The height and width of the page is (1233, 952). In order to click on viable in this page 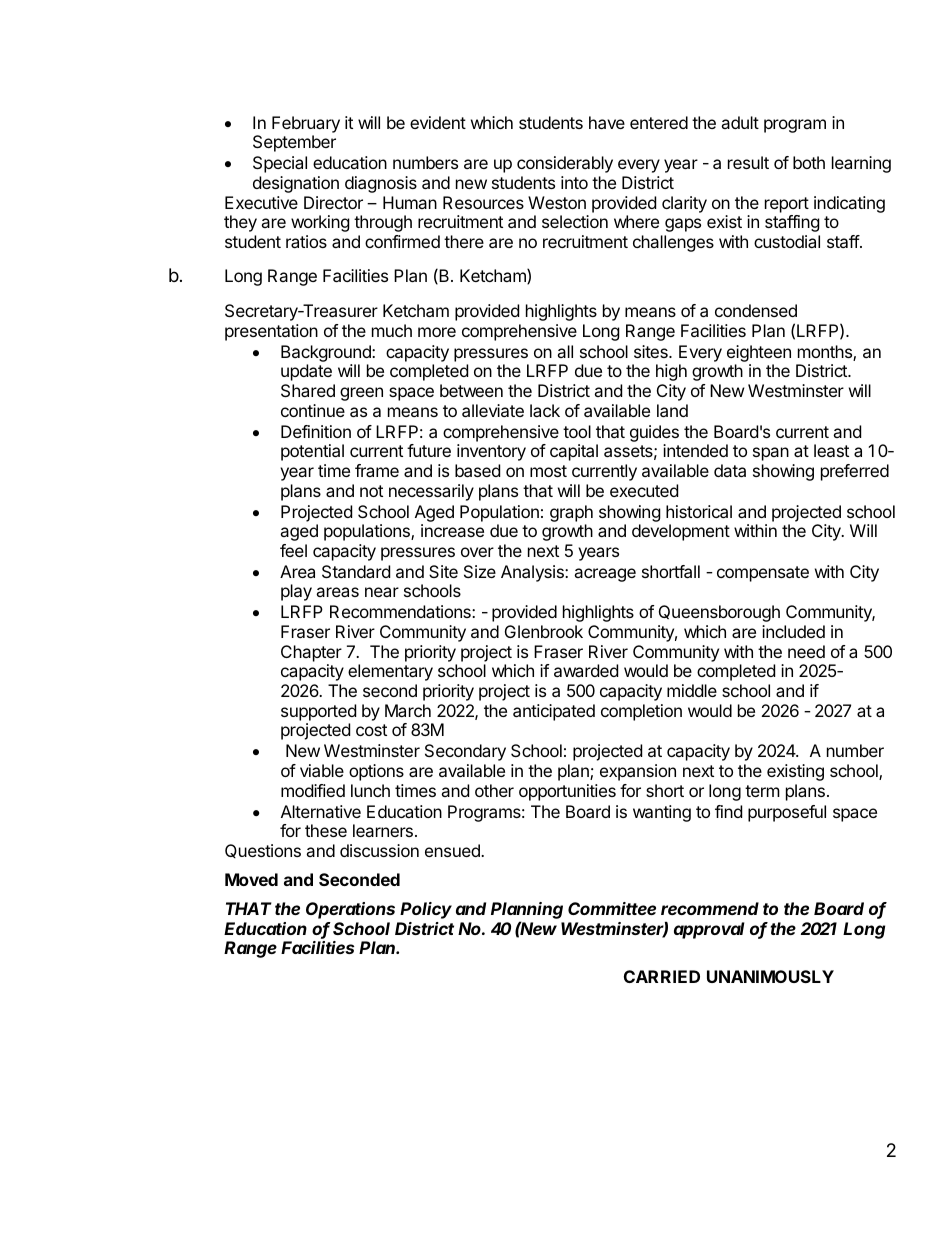, I will do `click(322, 770)`.
